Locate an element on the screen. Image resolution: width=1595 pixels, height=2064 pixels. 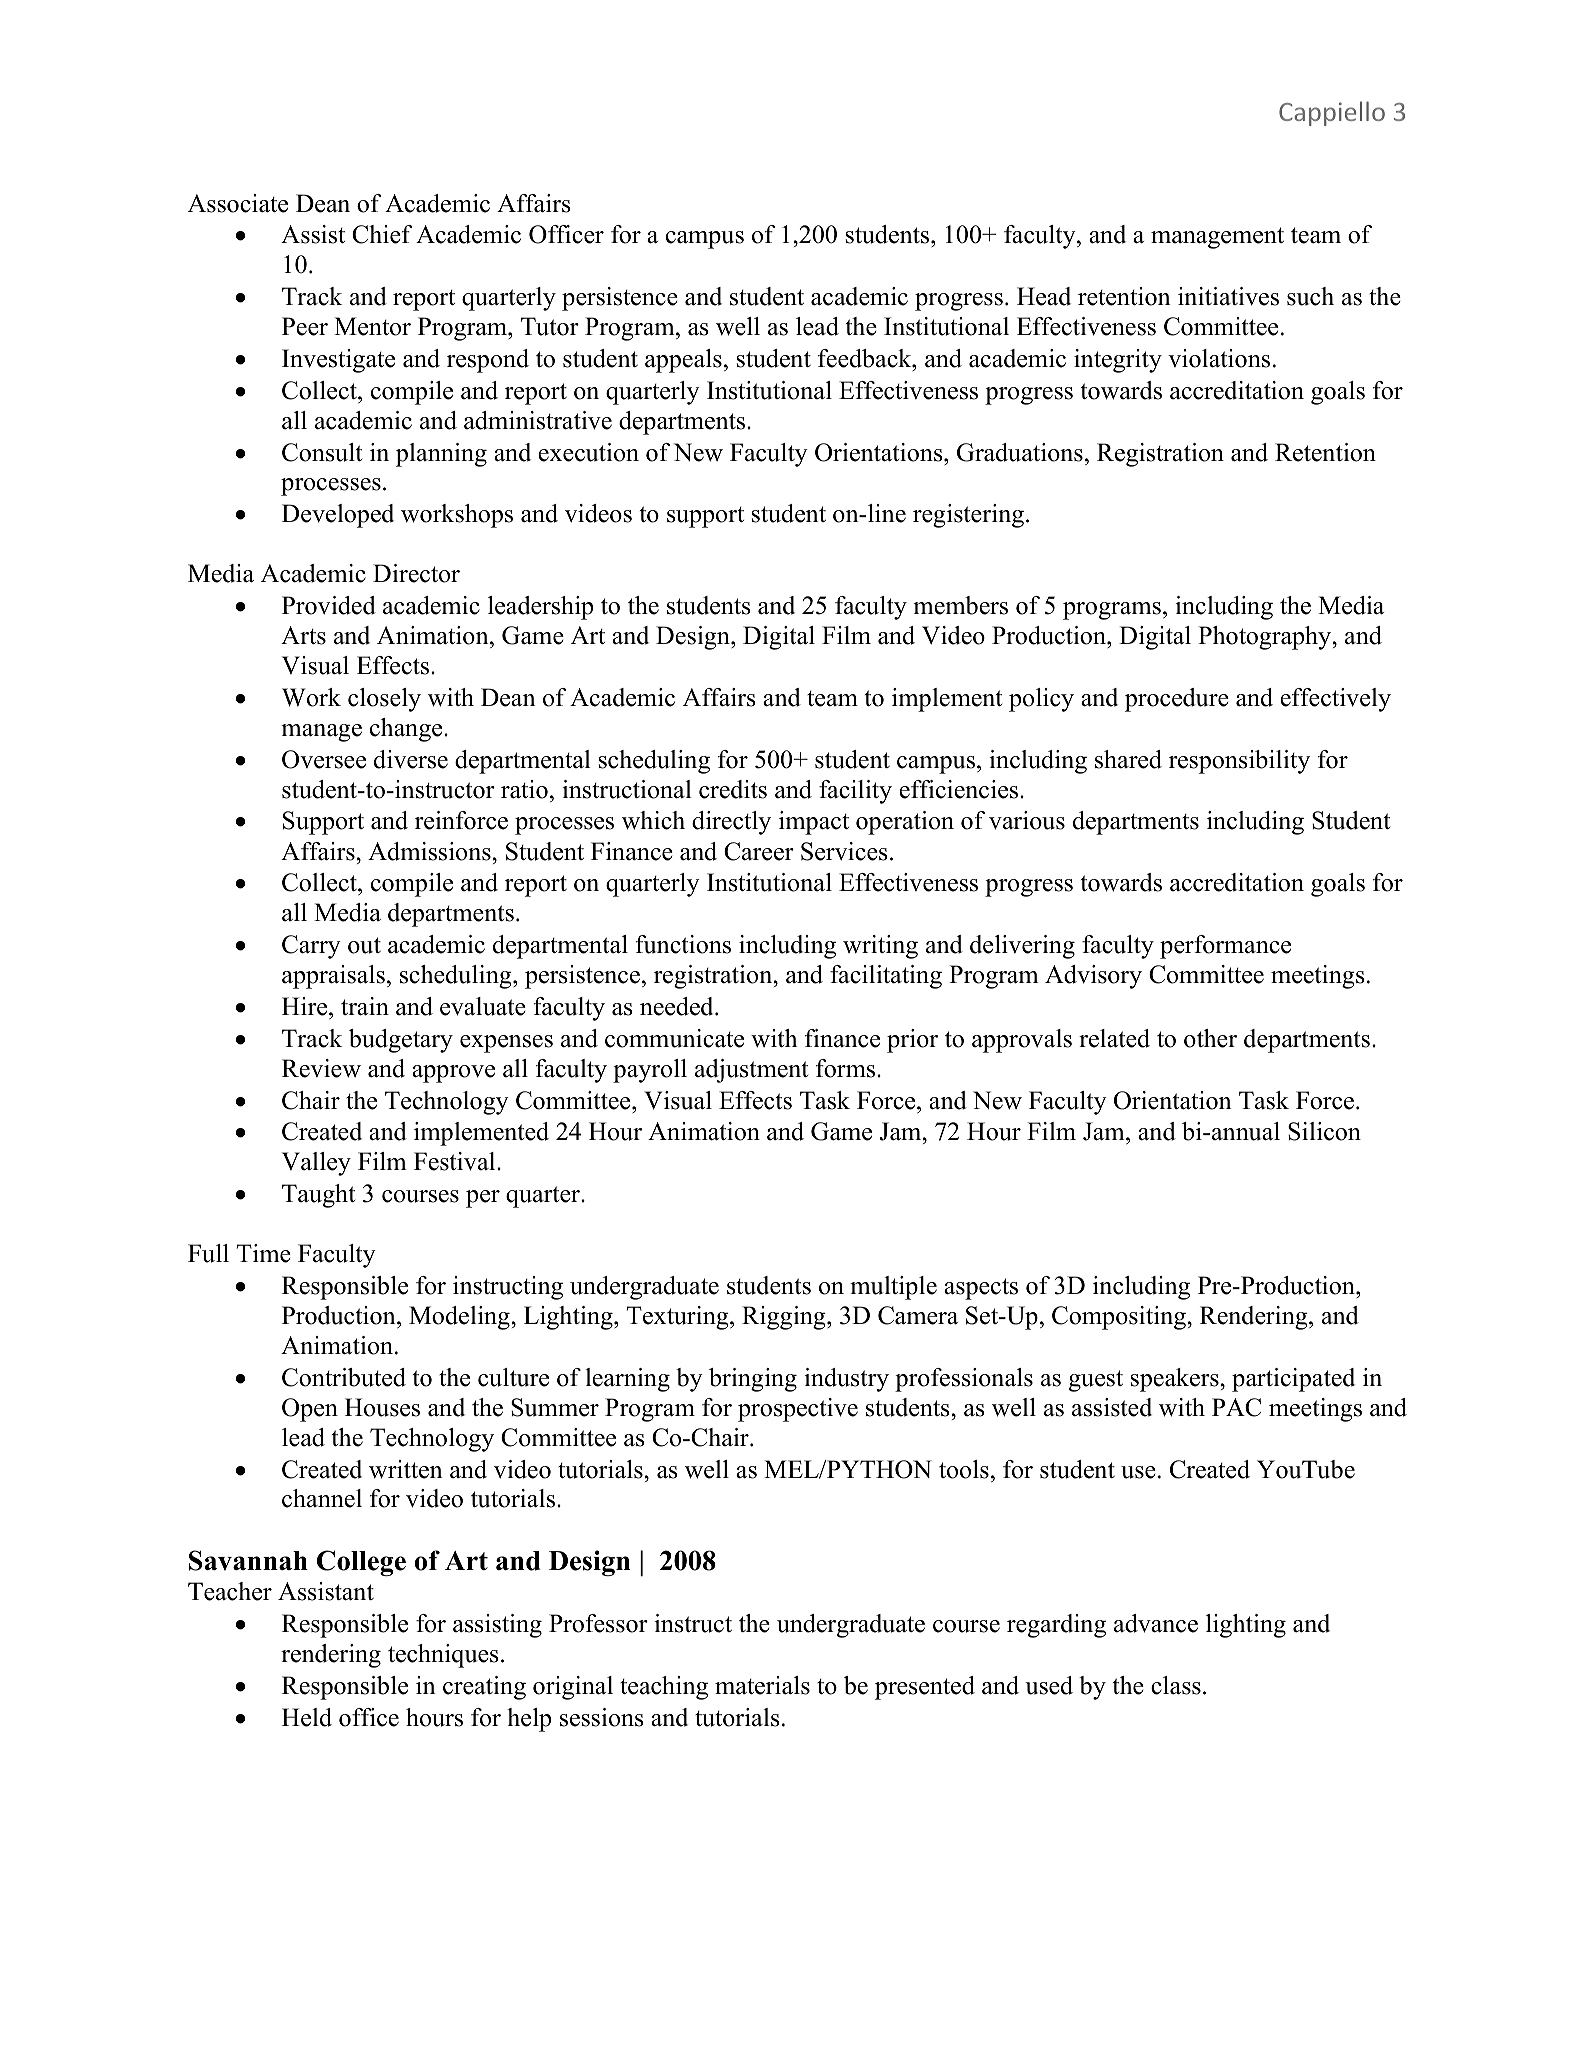
materials is located at coordinates (762, 1685).
